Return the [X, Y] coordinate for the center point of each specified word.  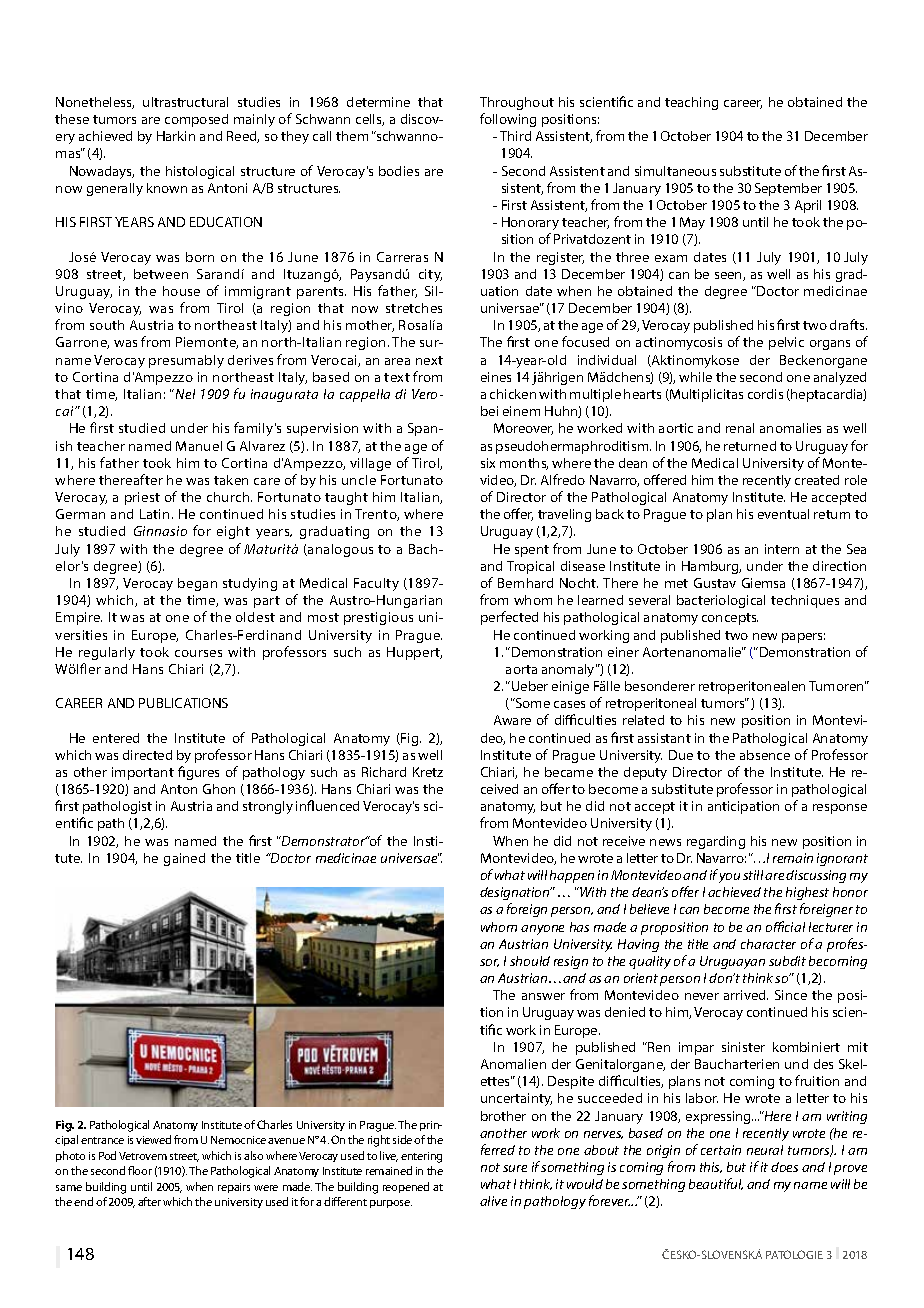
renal [740, 428]
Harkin [176, 136]
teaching [691, 103]
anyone [542, 930]
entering [421, 1157]
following [508, 120]
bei [489, 411]
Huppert [414, 653]
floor [140, 1170]
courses [198, 653]
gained [184, 859]
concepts [730, 619]
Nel [184, 394]
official [785, 926]
